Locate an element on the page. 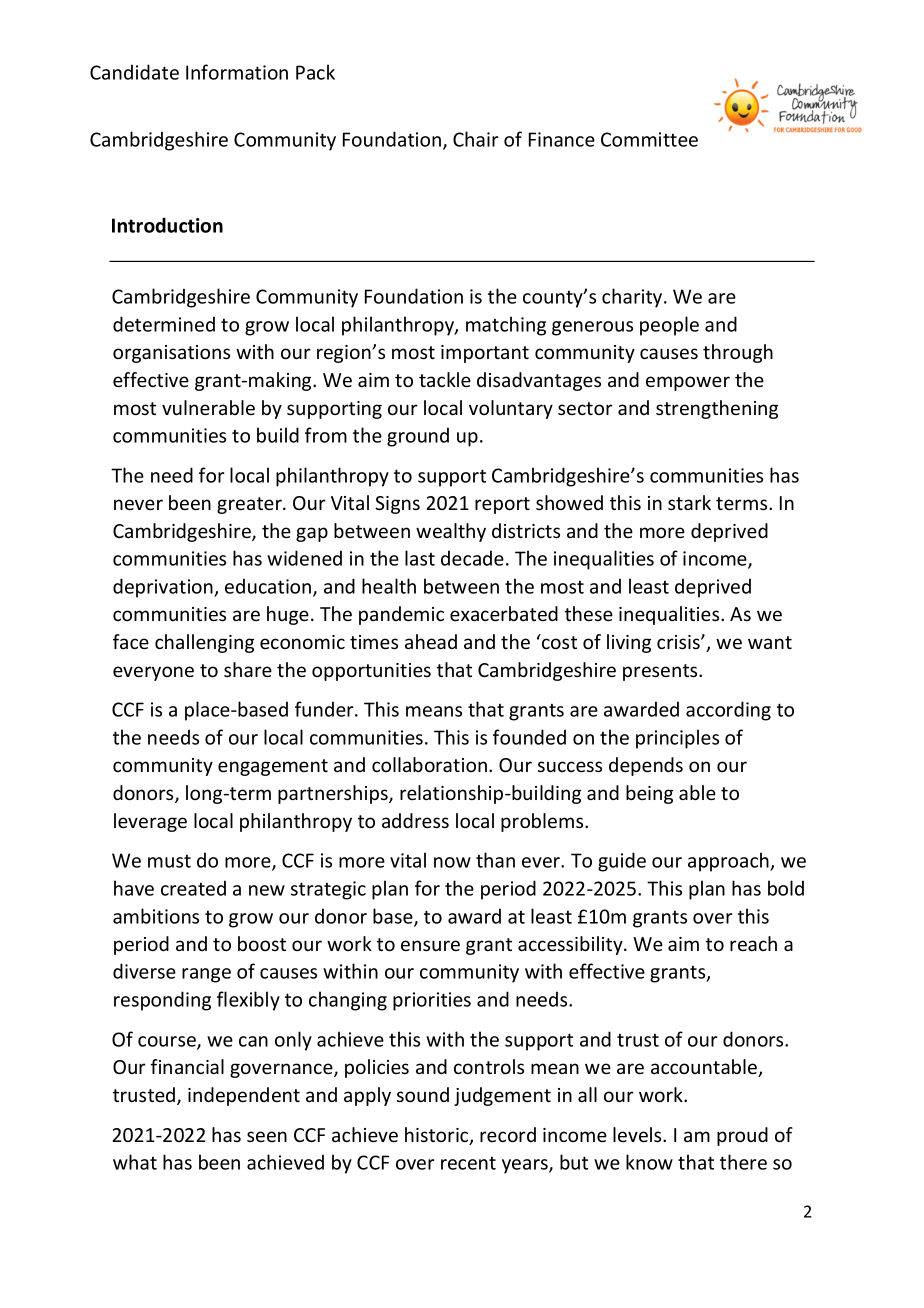 The height and width of the image is (1308, 924). crisis is located at coordinates (679, 642).
